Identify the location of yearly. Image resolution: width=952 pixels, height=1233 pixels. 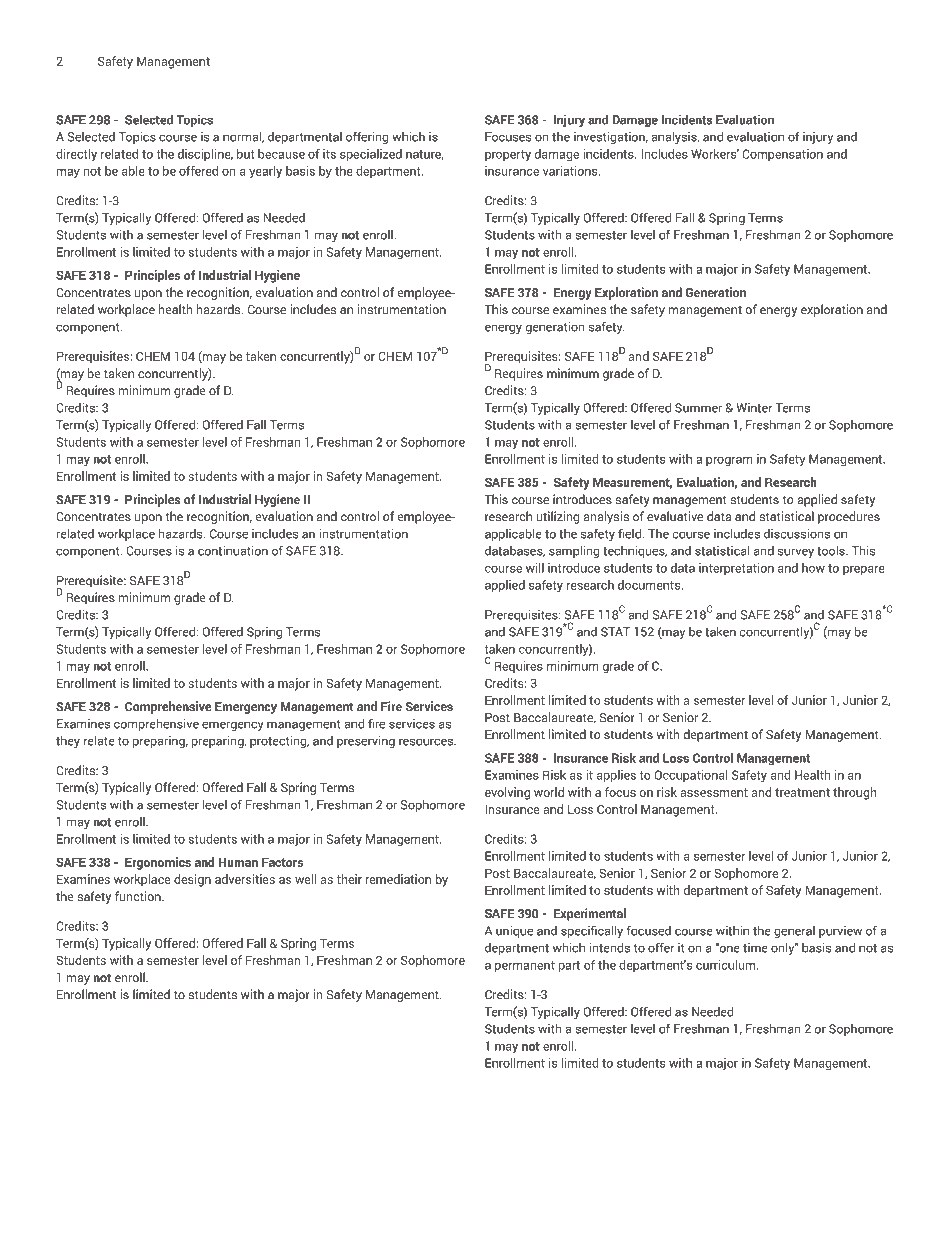
(265, 172).
